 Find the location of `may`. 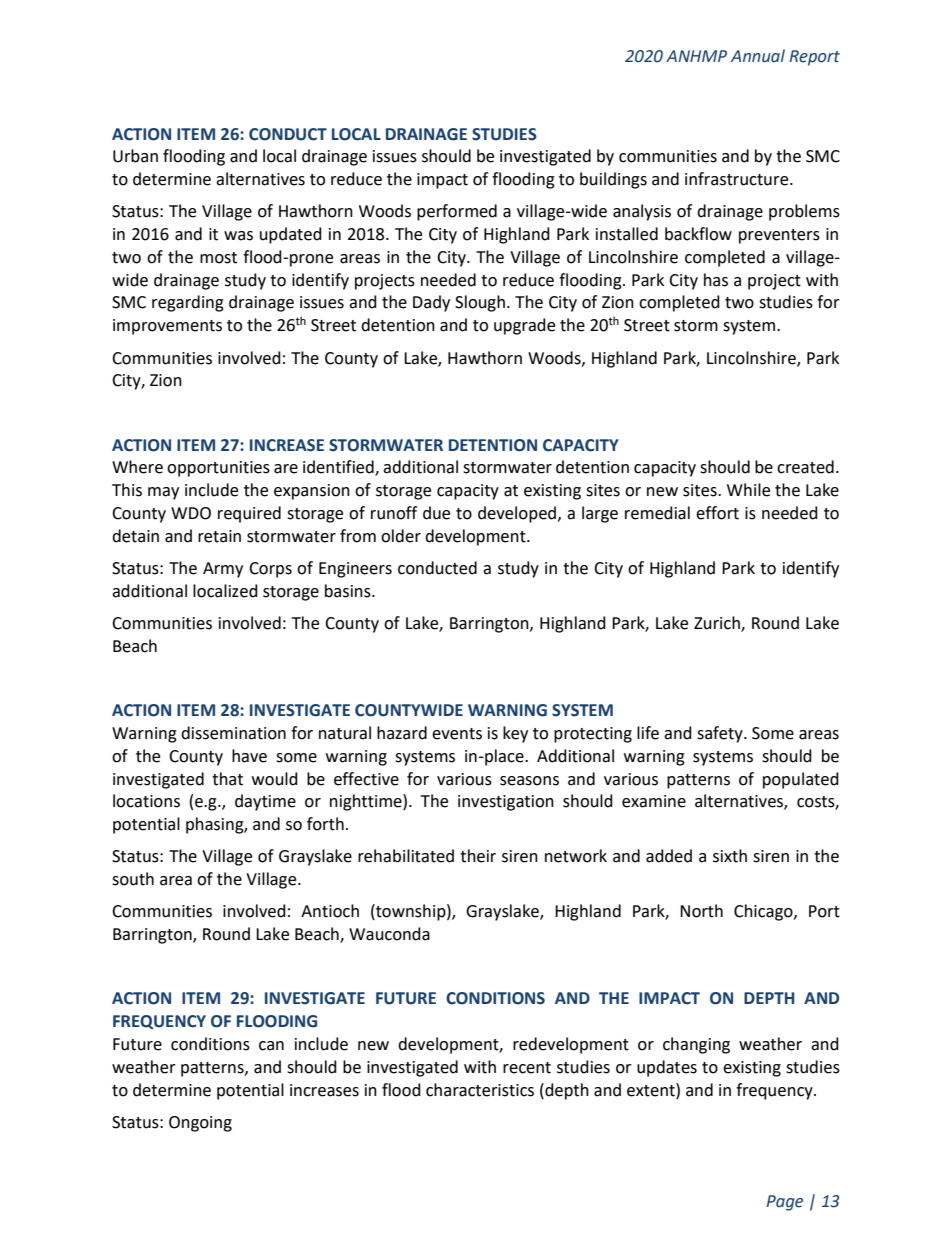

may is located at coordinates (163, 493).
